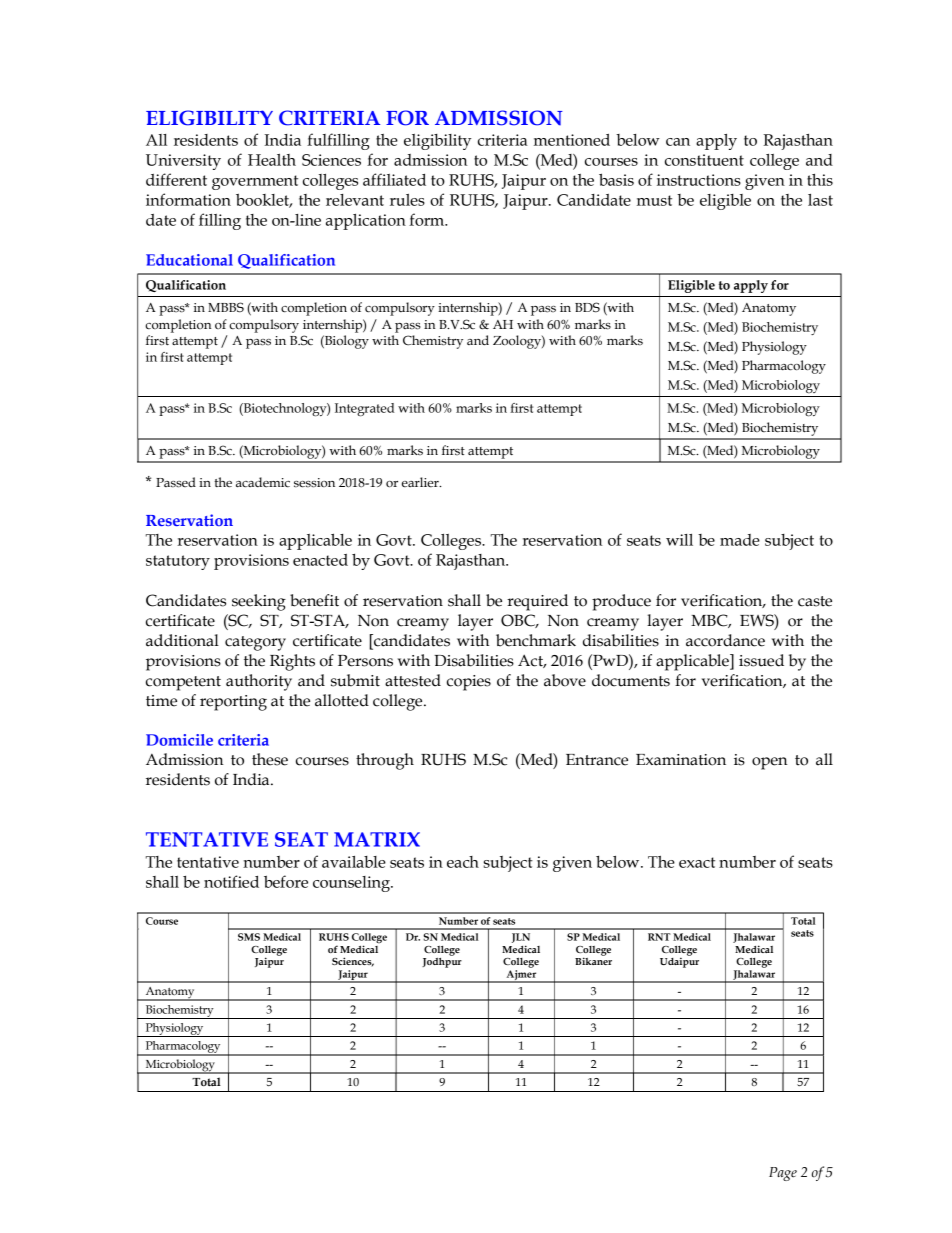  What do you see at coordinates (469, 683) in the screenshot?
I see `copies` at bounding box center [469, 683].
